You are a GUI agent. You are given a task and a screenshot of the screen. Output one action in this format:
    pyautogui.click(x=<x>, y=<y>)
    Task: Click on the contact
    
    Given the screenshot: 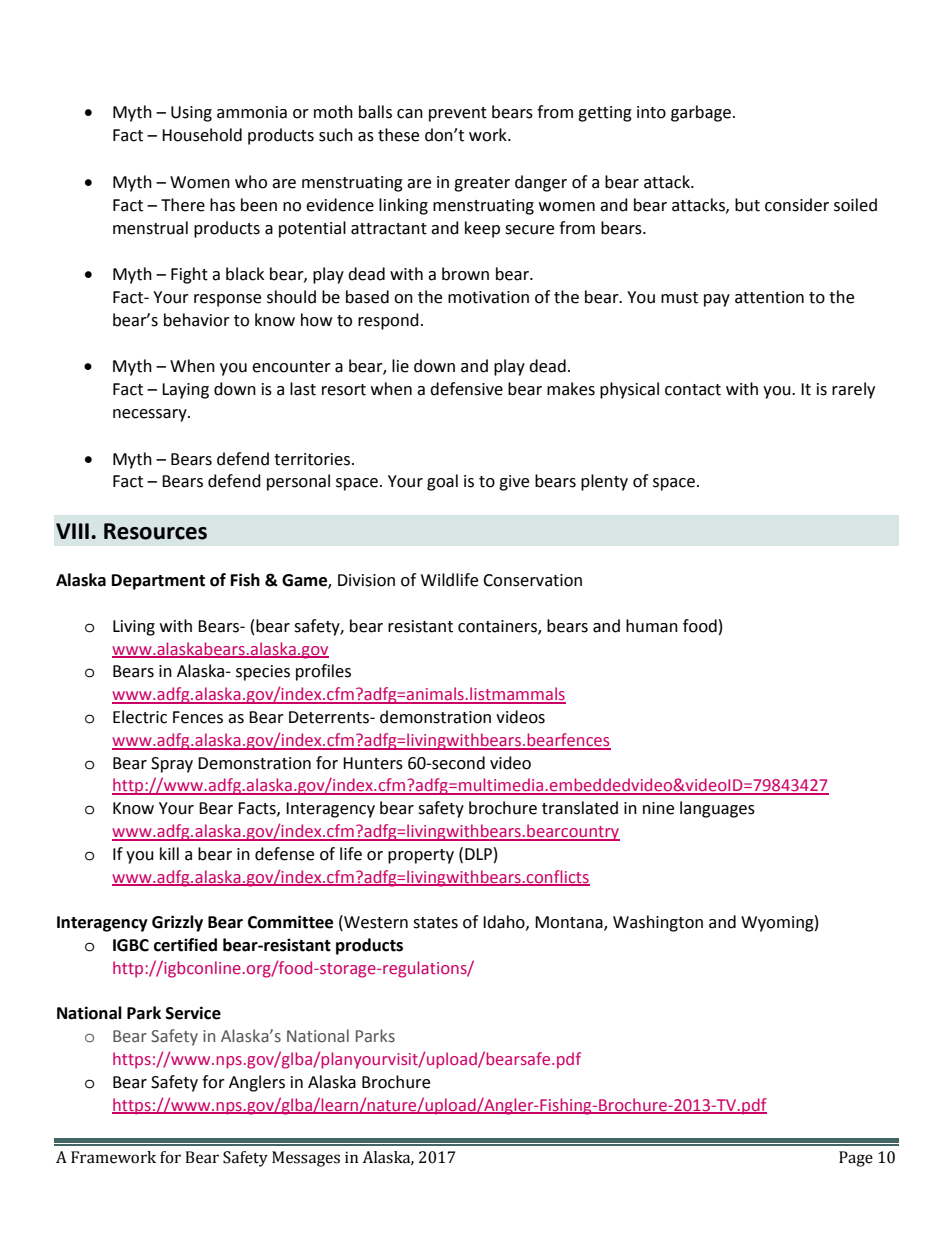 What is the action you would take?
    pyautogui.click(x=693, y=390)
